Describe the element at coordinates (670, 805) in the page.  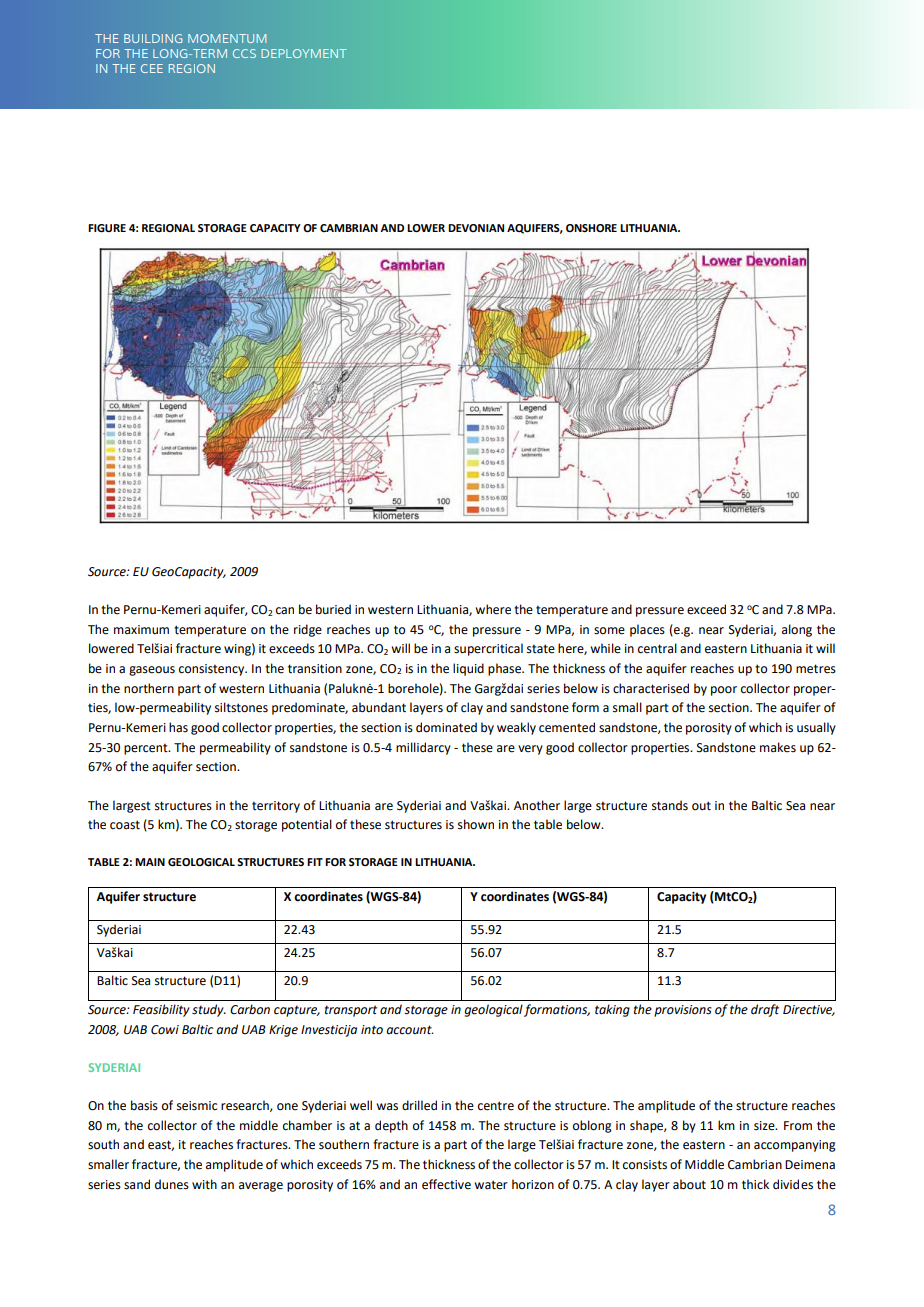
I see `stands` at that location.
